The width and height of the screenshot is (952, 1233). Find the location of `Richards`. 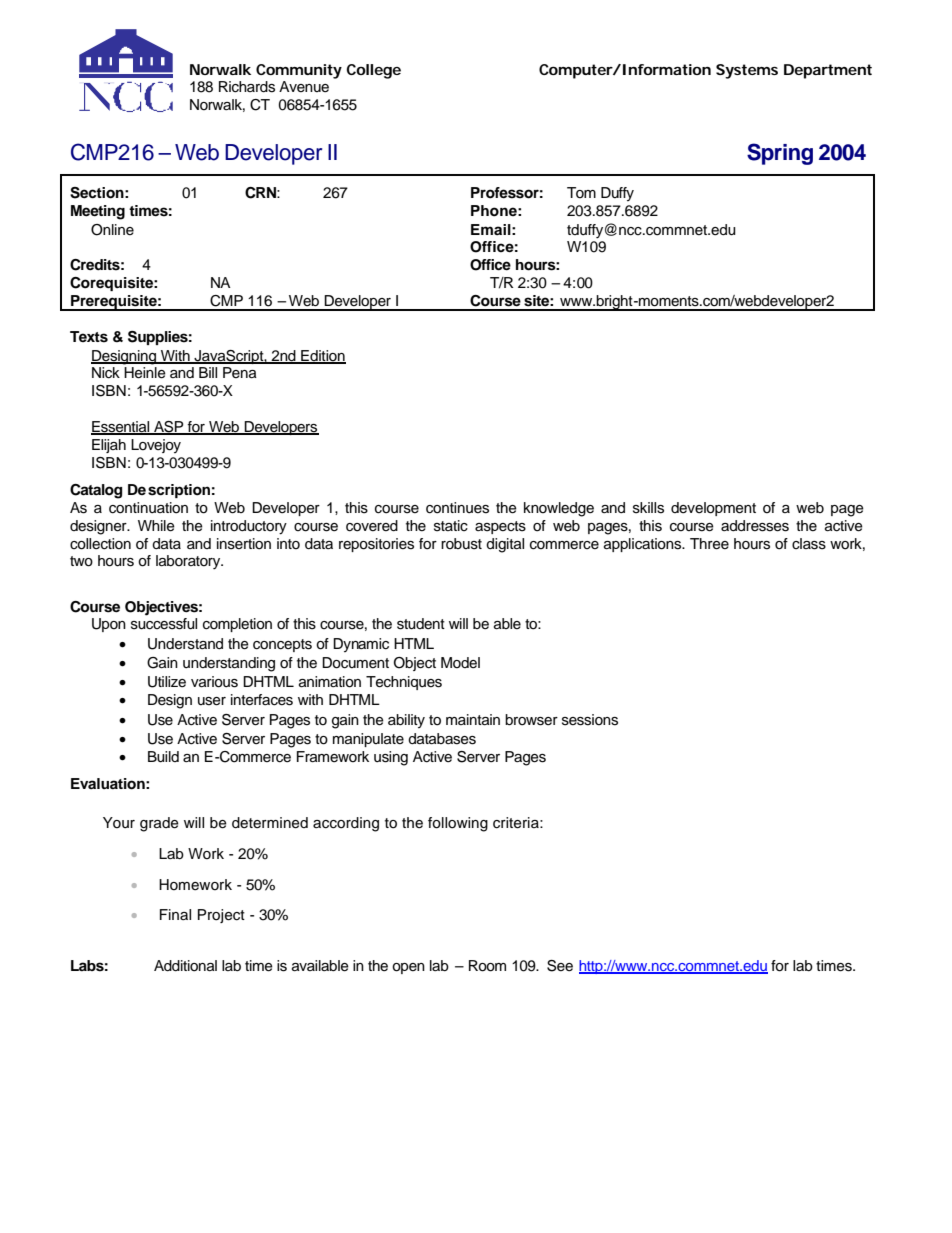

Richards is located at coordinates (247, 87).
